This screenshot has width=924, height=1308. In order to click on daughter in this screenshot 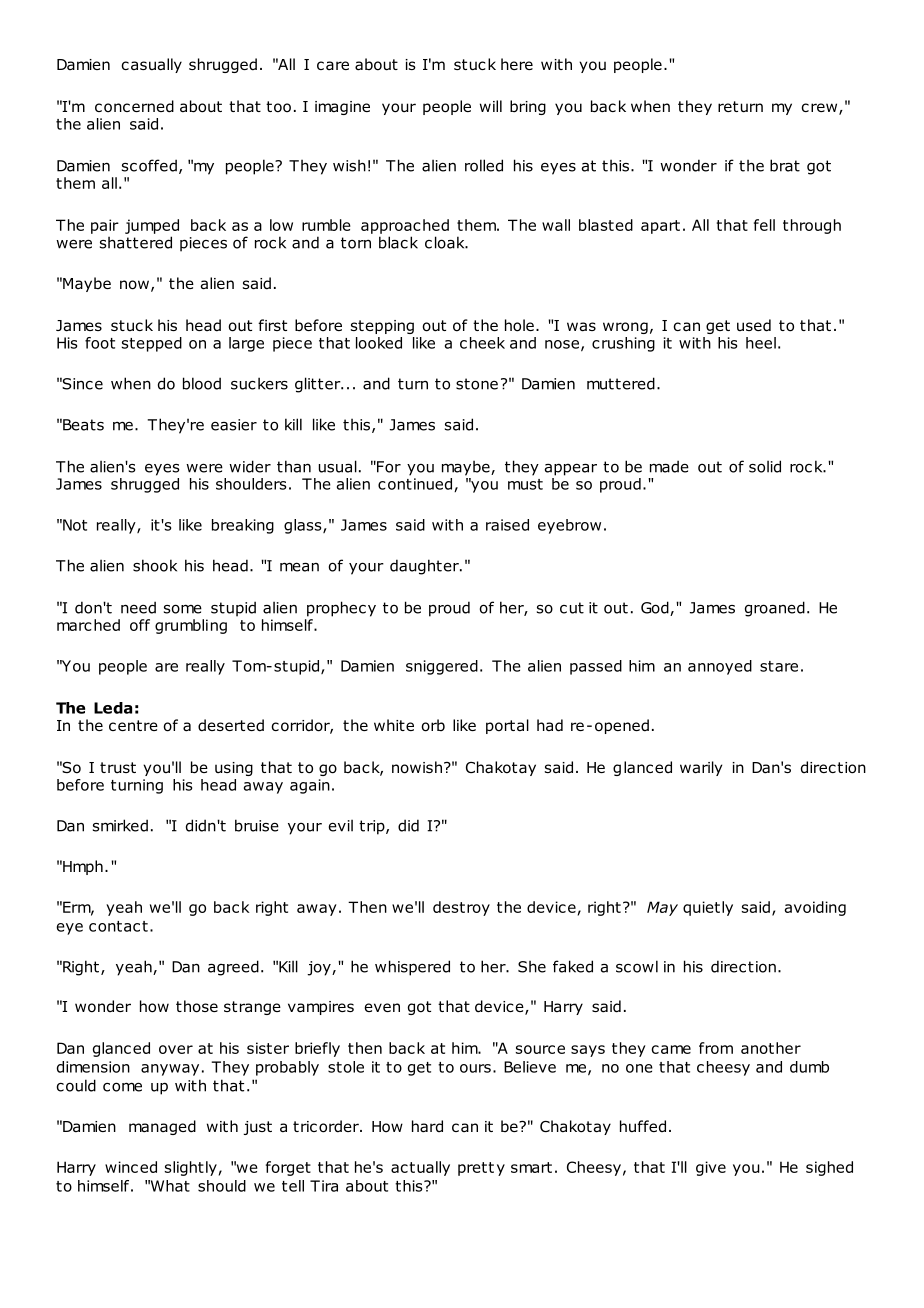, I will do `click(425, 567)`.
